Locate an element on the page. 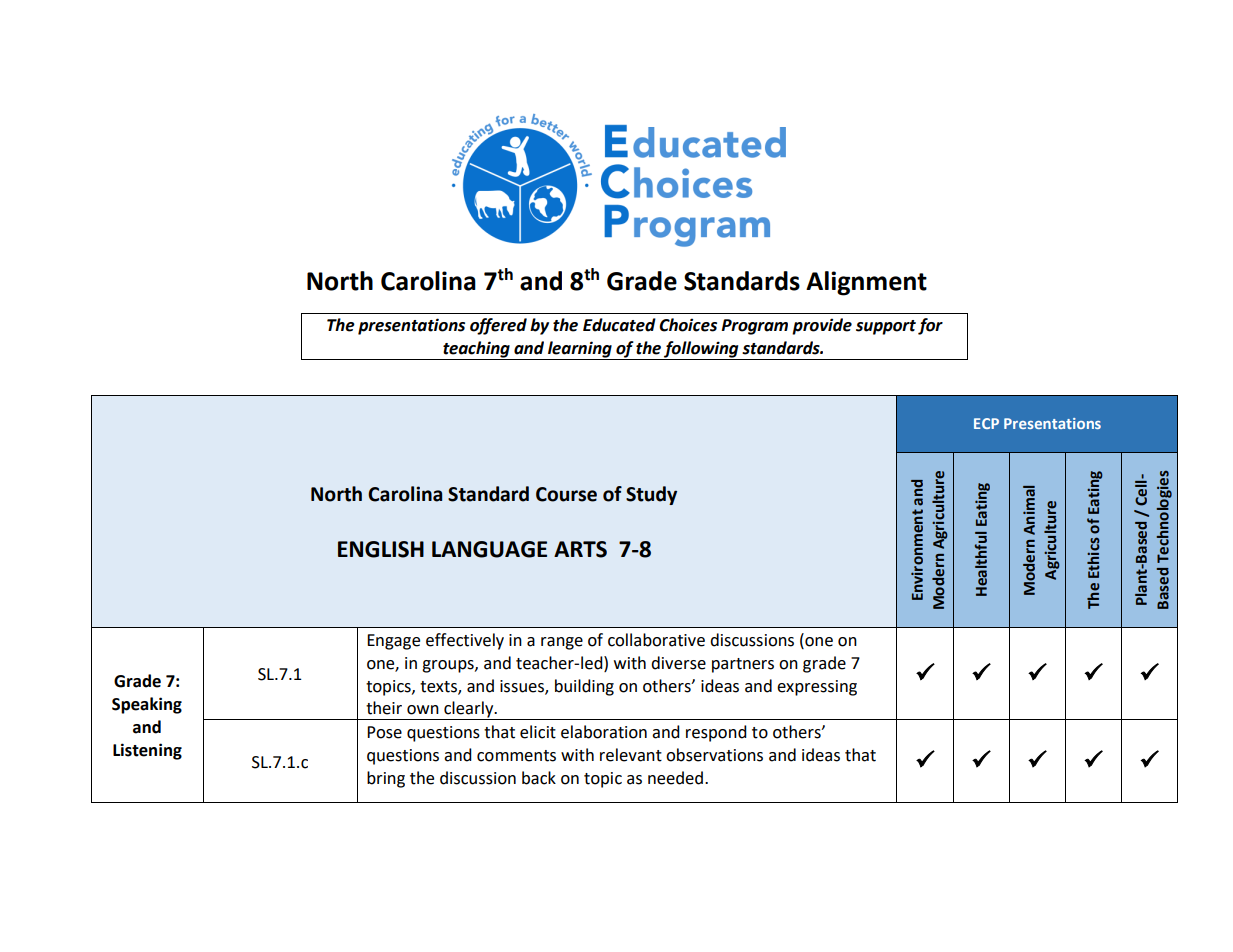 The image size is (1233, 952). ECP is located at coordinates (986, 423).
